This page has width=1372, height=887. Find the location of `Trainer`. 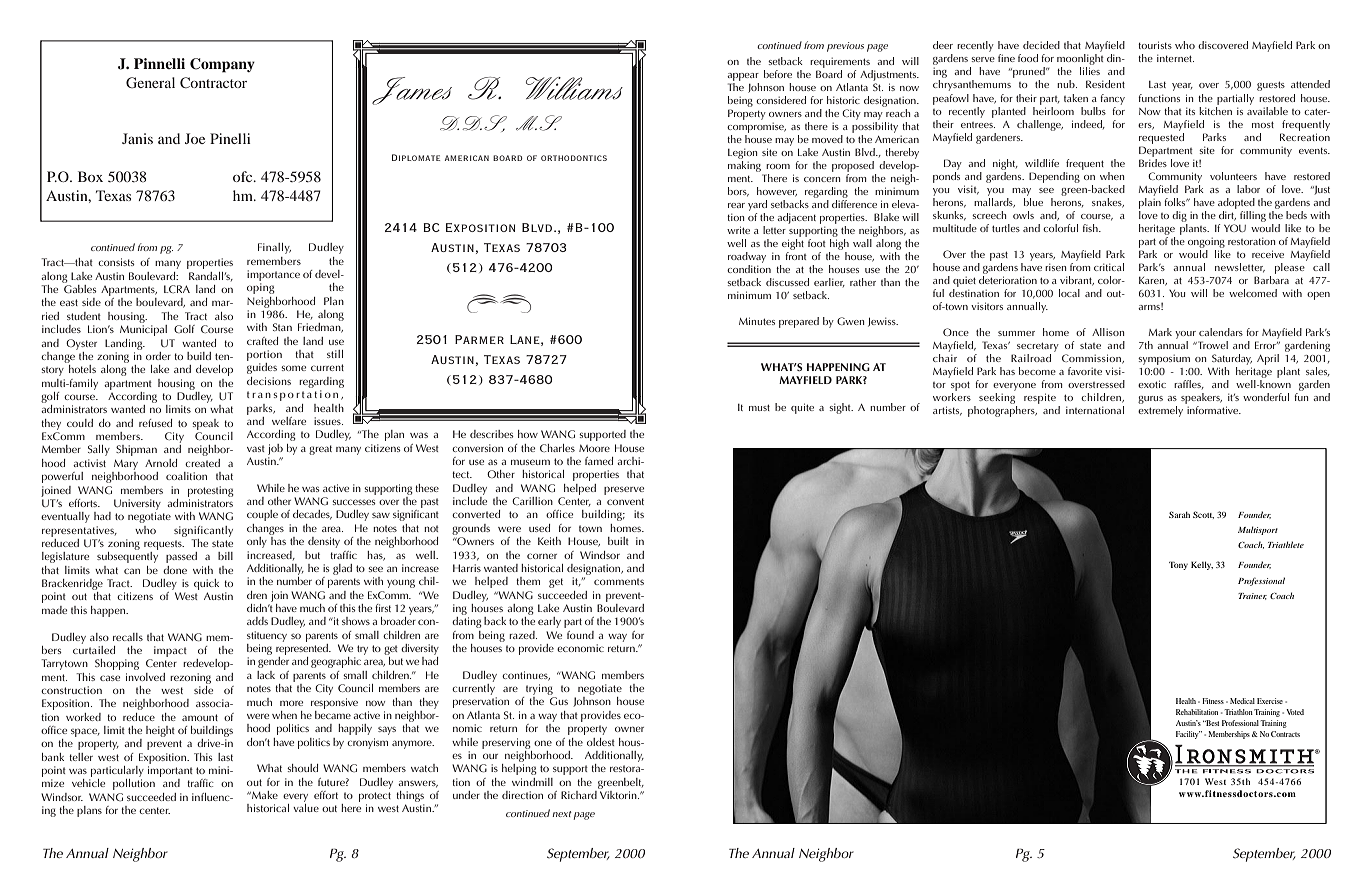

Trainer is located at coordinates (1252, 596).
